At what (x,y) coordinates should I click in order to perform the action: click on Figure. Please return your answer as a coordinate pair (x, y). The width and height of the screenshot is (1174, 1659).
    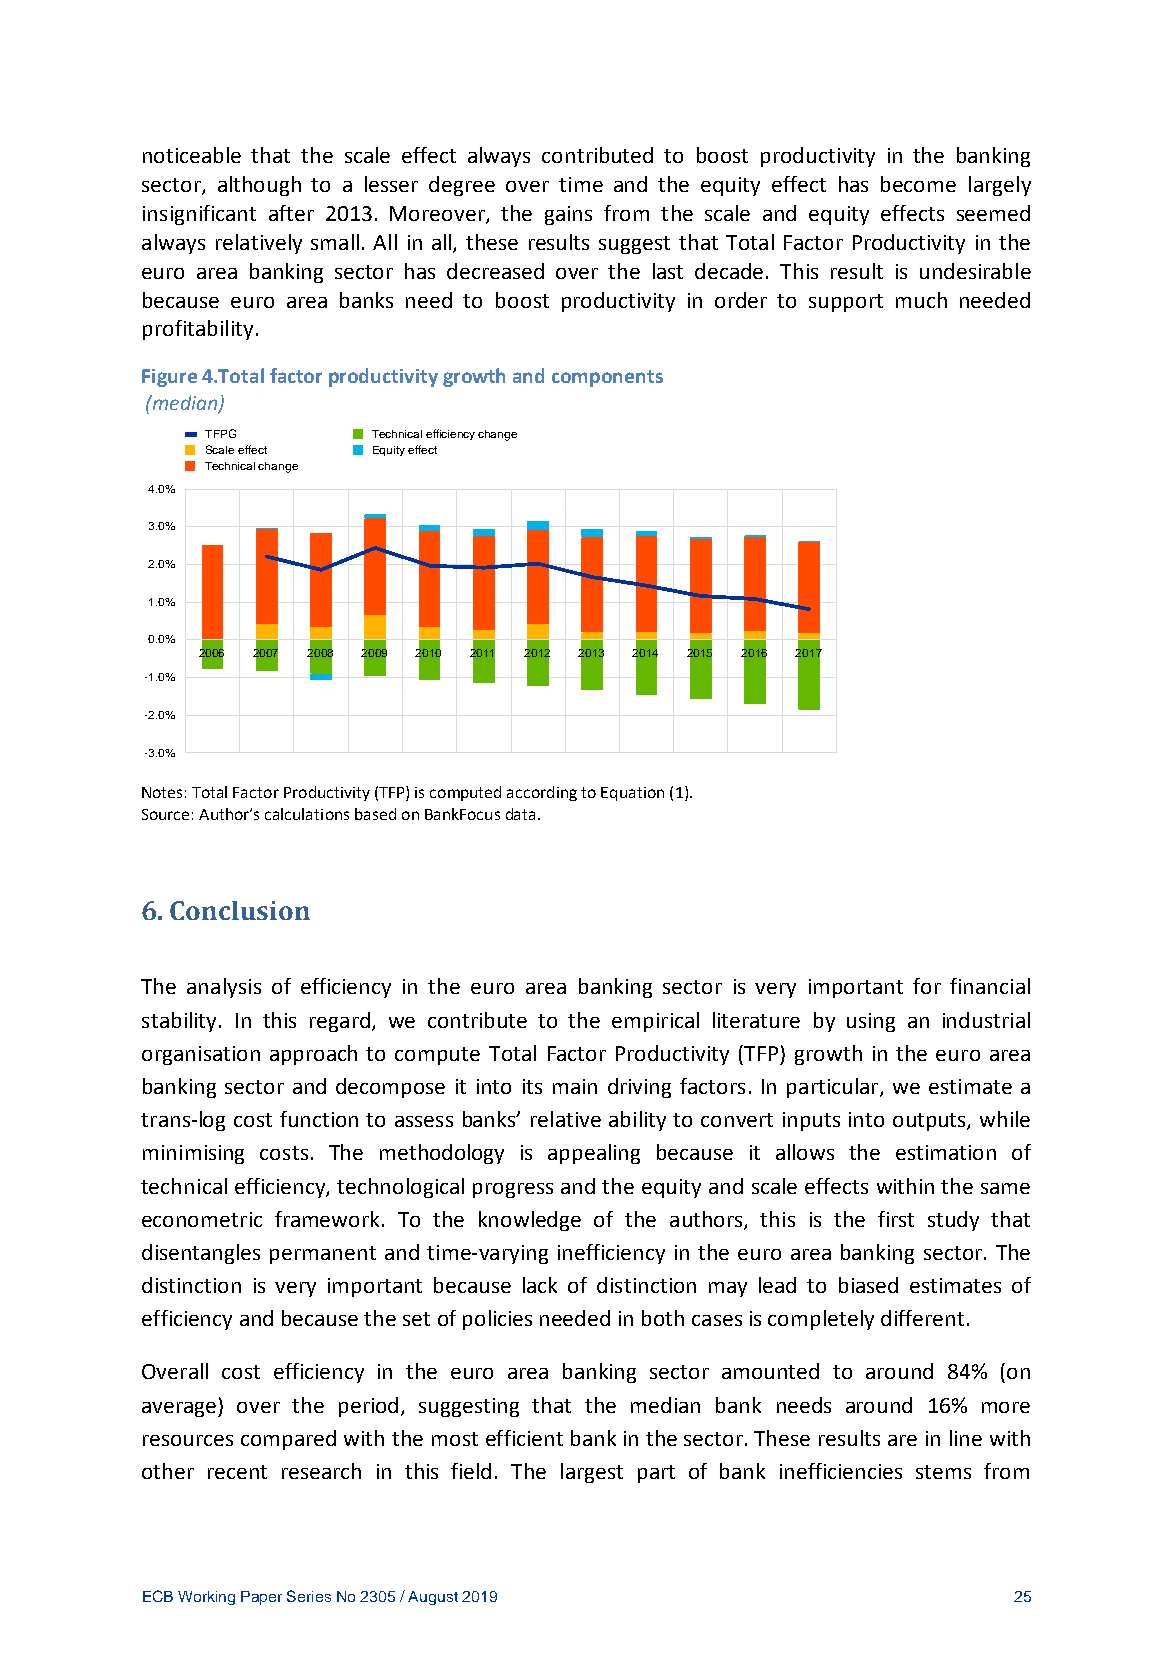
    Looking at the image, I should click on (169, 378).
